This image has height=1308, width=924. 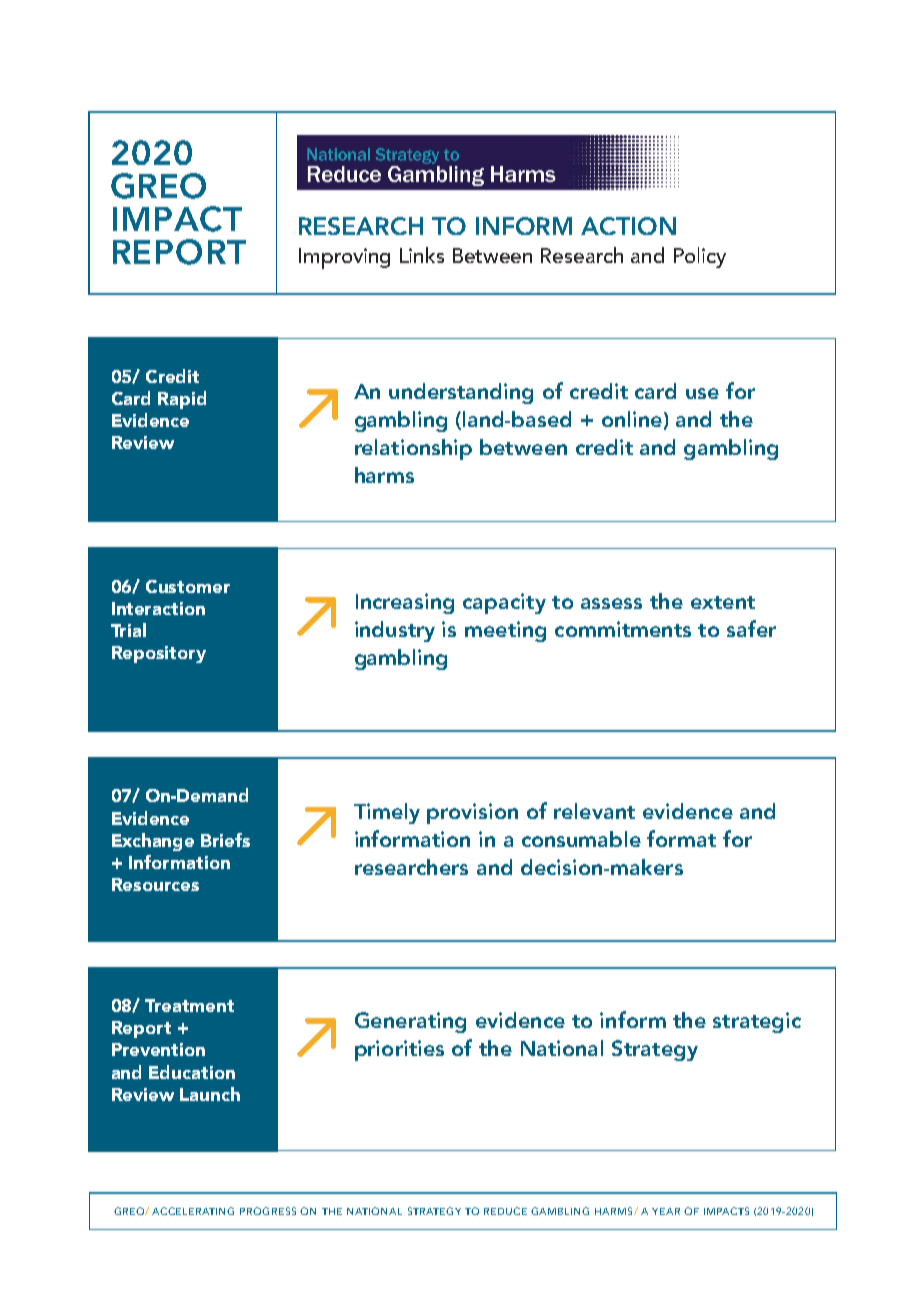 What do you see at coordinates (159, 654) in the image?
I see `Repository` at bounding box center [159, 654].
